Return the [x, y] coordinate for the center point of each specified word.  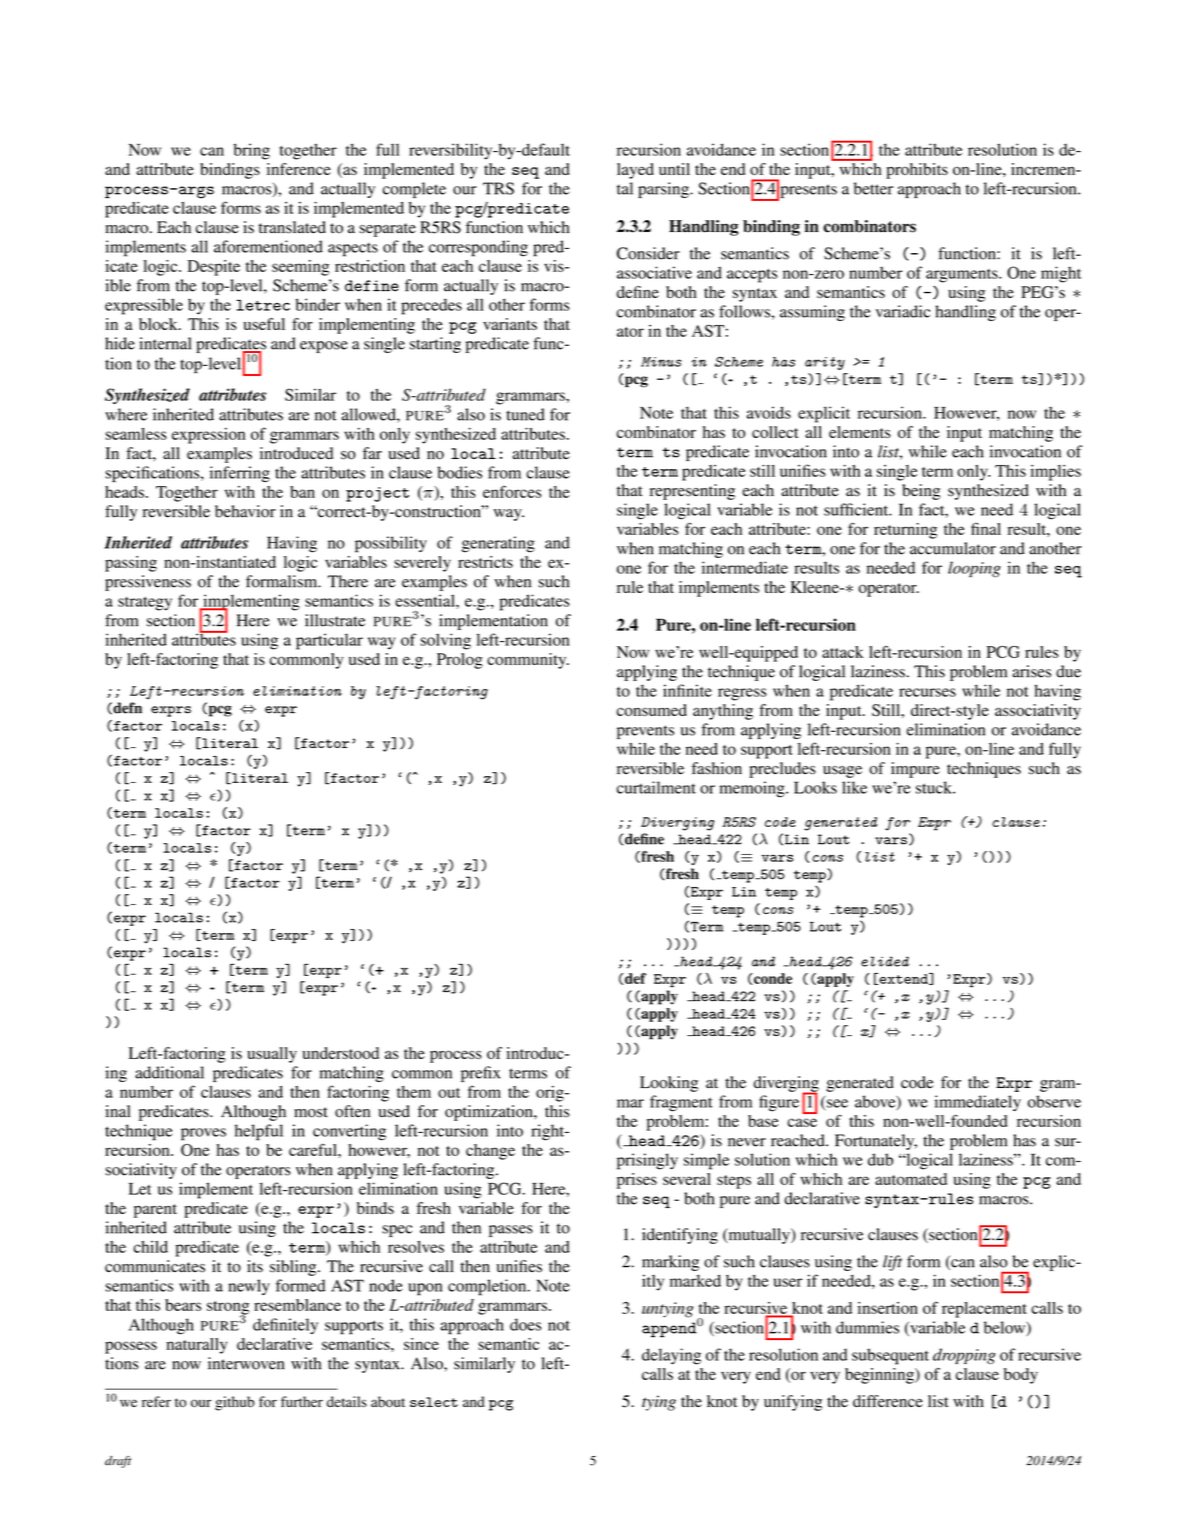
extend [904, 979]
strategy [145, 604]
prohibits [917, 171]
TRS [498, 188]
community [528, 661]
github [235, 1403]
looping [974, 569]
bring [252, 151]
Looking [669, 1084]
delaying [671, 1356]
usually [272, 1055]
